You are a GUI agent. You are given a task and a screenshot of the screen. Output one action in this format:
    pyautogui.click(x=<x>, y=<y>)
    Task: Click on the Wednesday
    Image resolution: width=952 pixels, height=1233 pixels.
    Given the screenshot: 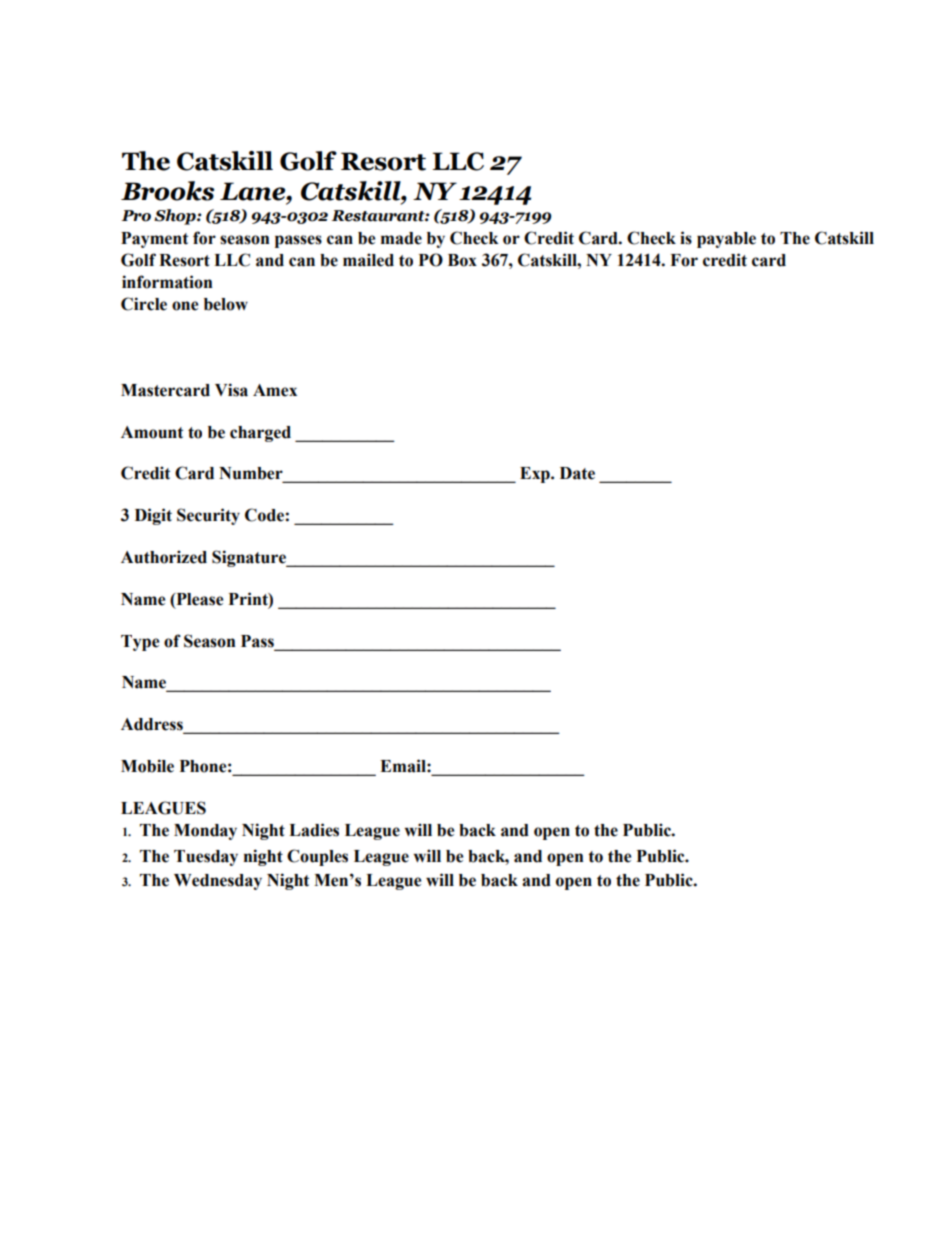 What is the action you would take?
    pyautogui.click(x=218, y=882)
